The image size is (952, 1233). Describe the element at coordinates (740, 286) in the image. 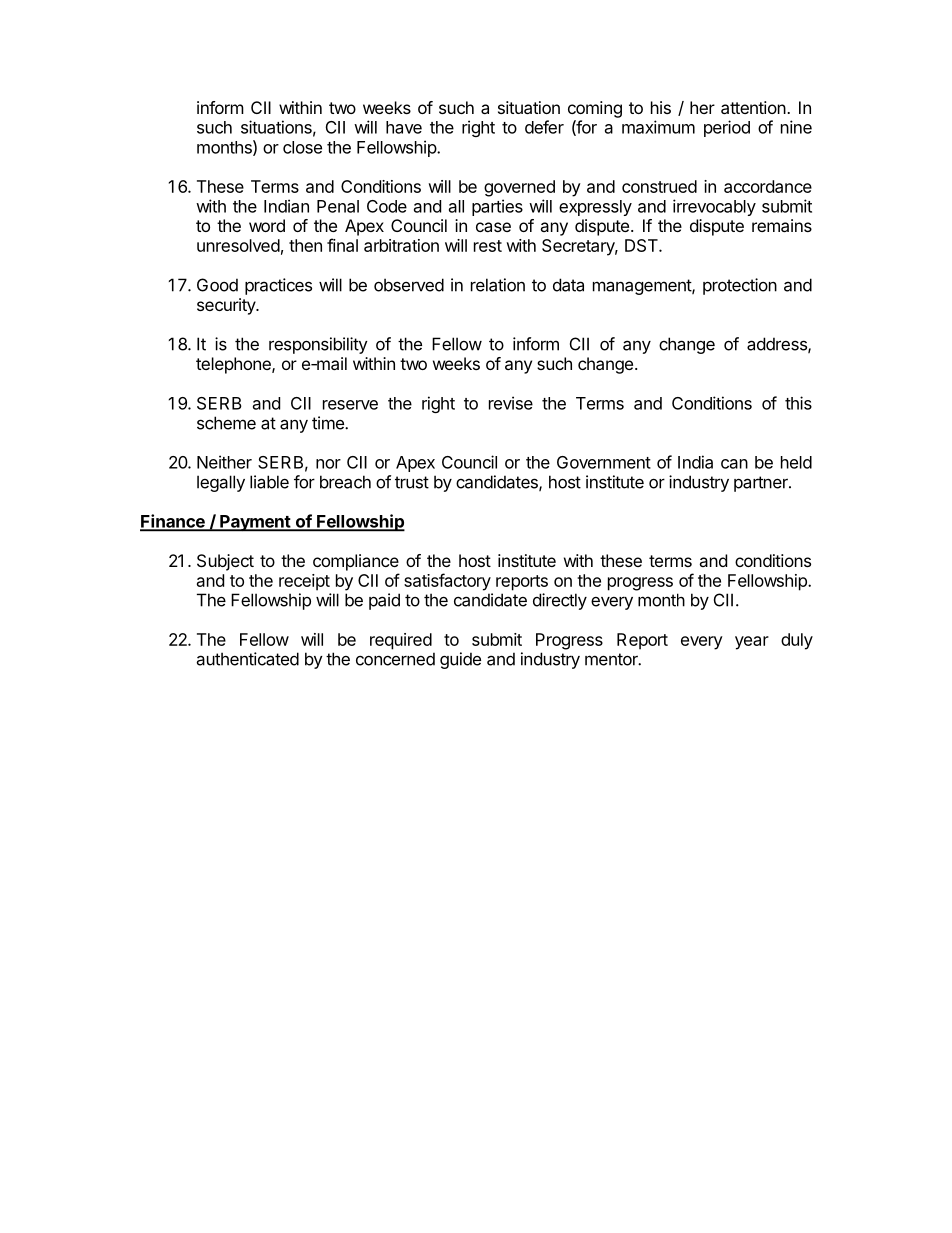

I see `protection` at that location.
